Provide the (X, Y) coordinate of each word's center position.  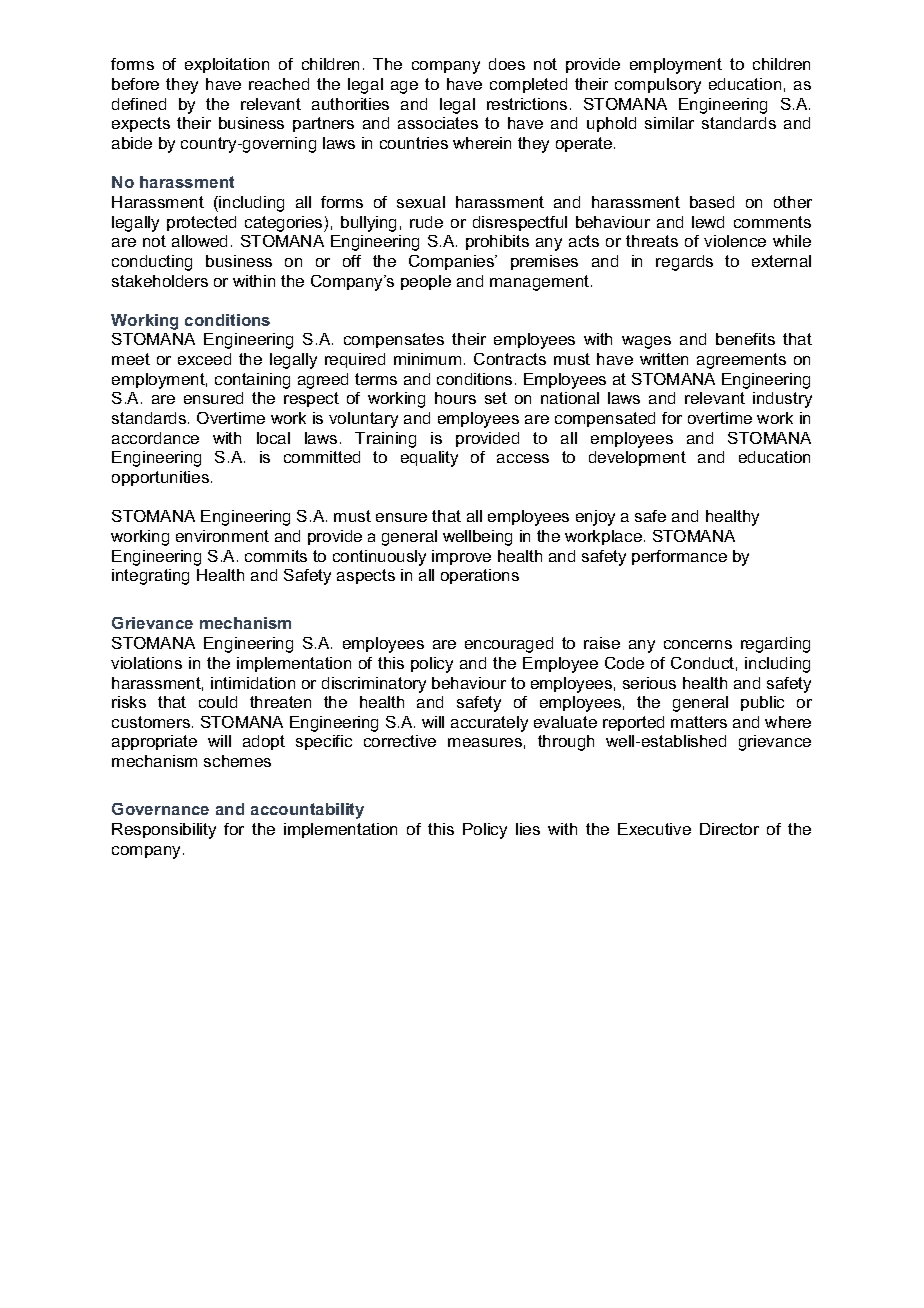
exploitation (227, 65)
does (507, 64)
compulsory (658, 86)
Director (729, 829)
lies (528, 829)
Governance (160, 809)
